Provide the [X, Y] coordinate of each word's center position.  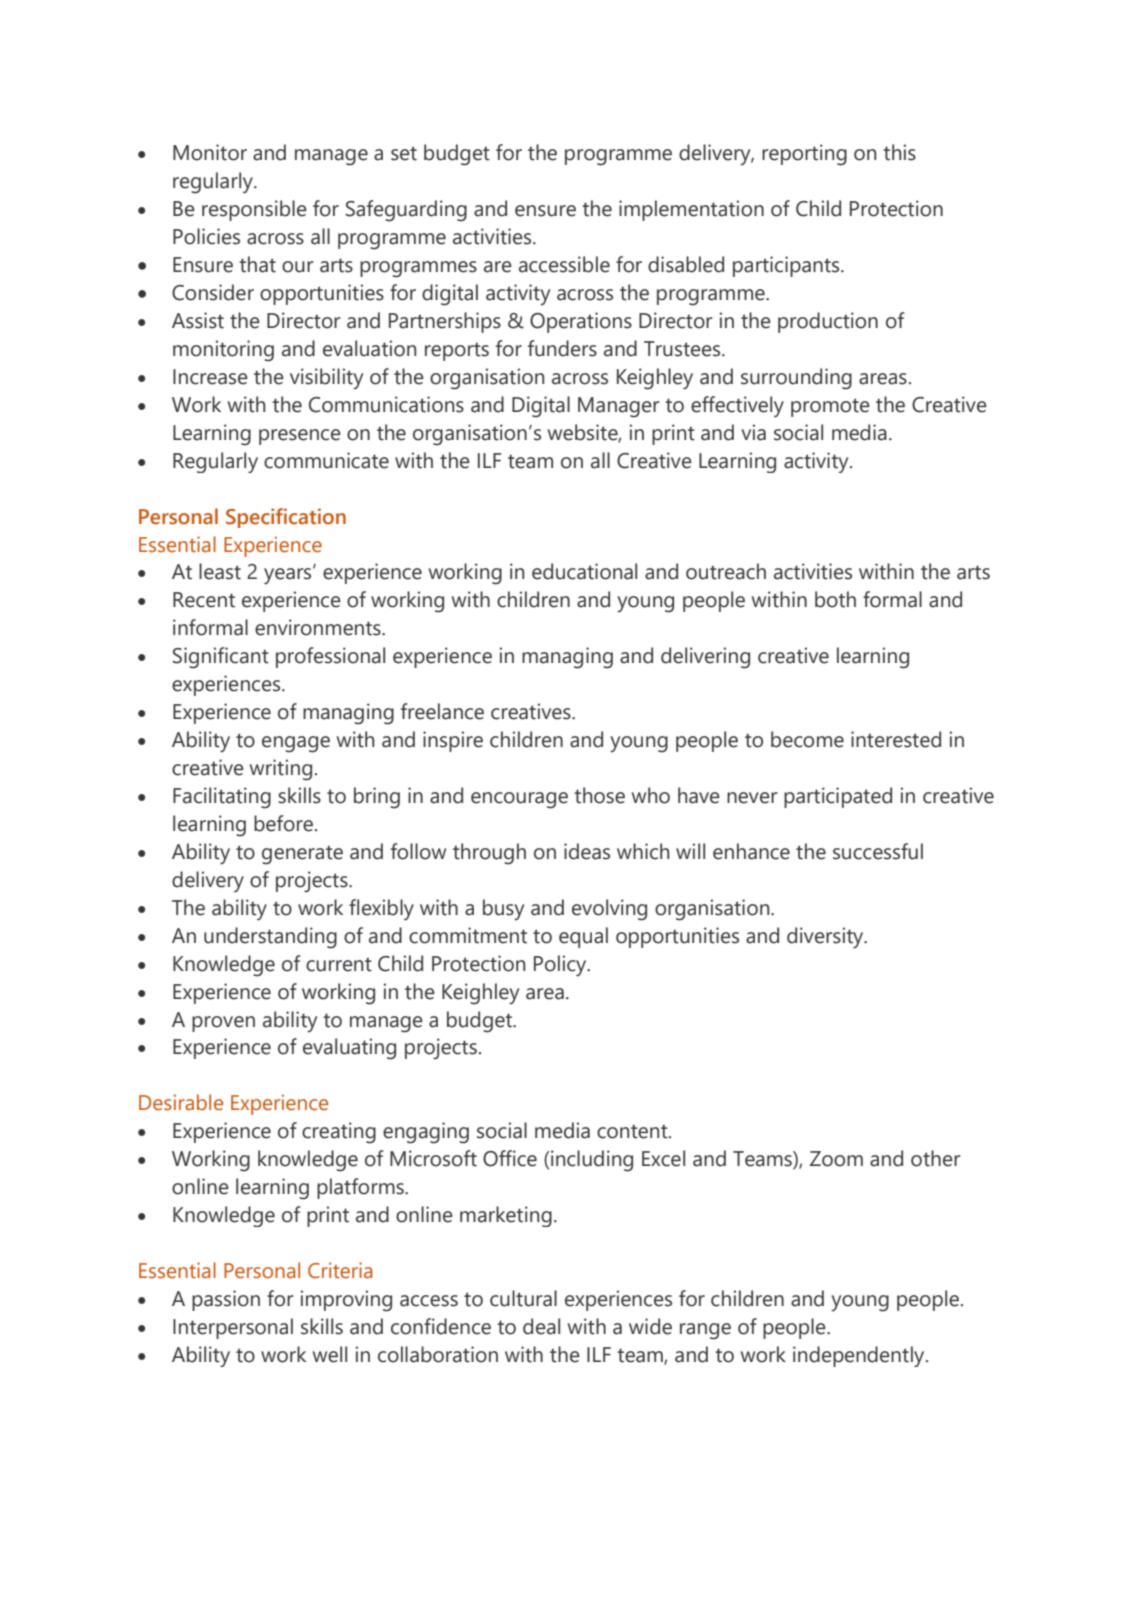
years [289, 575]
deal [541, 1326]
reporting [804, 155]
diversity [826, 938]
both [835, 599]
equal [583, 937]
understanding [270, 938]
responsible [254, 210]
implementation [691, 210]
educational [584, 571]
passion [226, 1300]
